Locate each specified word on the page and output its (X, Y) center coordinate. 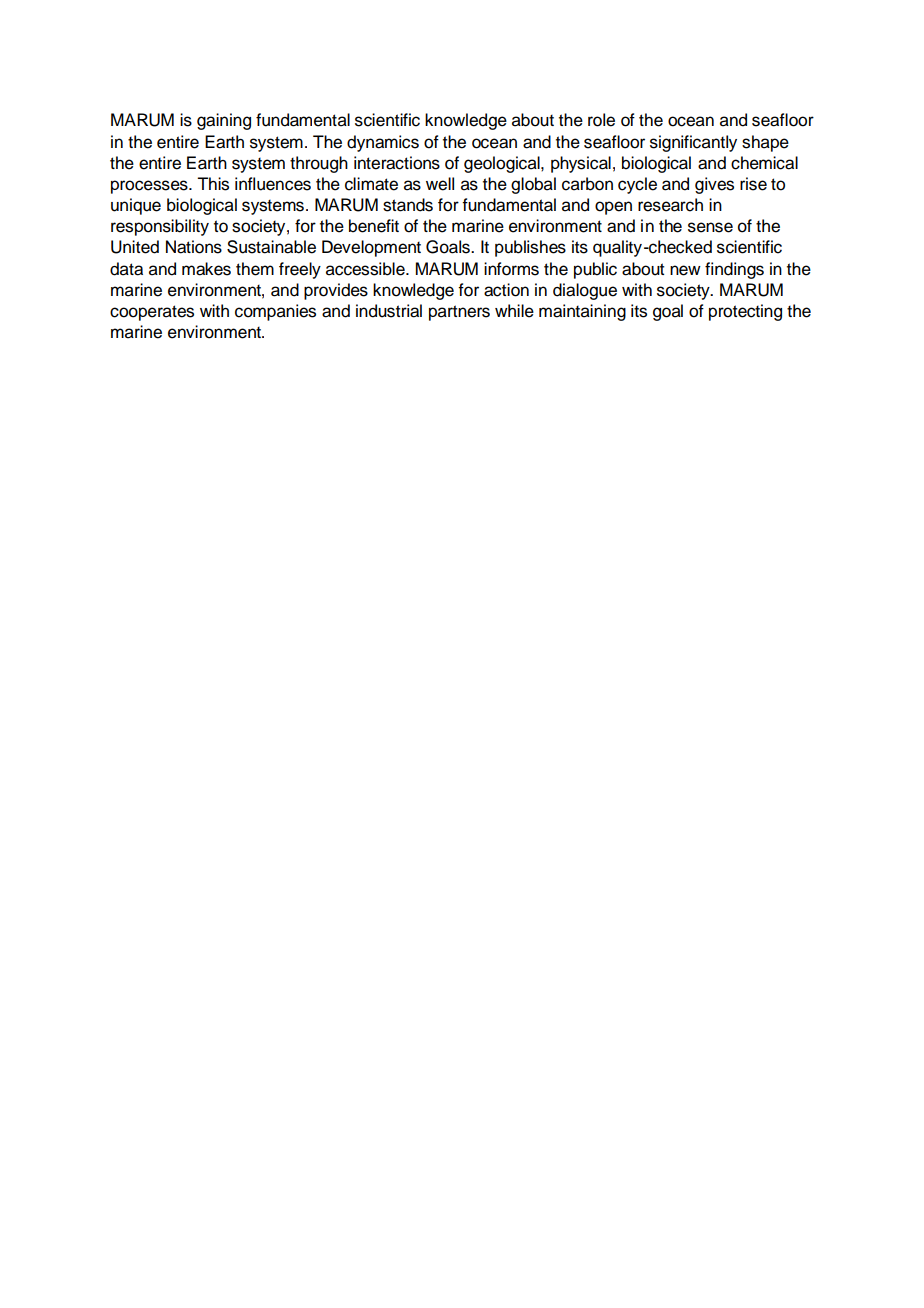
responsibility (160, 227)
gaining (224, 121)
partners (459, 313)
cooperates (152, 313)
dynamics (383, 143)
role (601, 120)
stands (408, 205)
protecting (745, 312)
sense (710, 227)
